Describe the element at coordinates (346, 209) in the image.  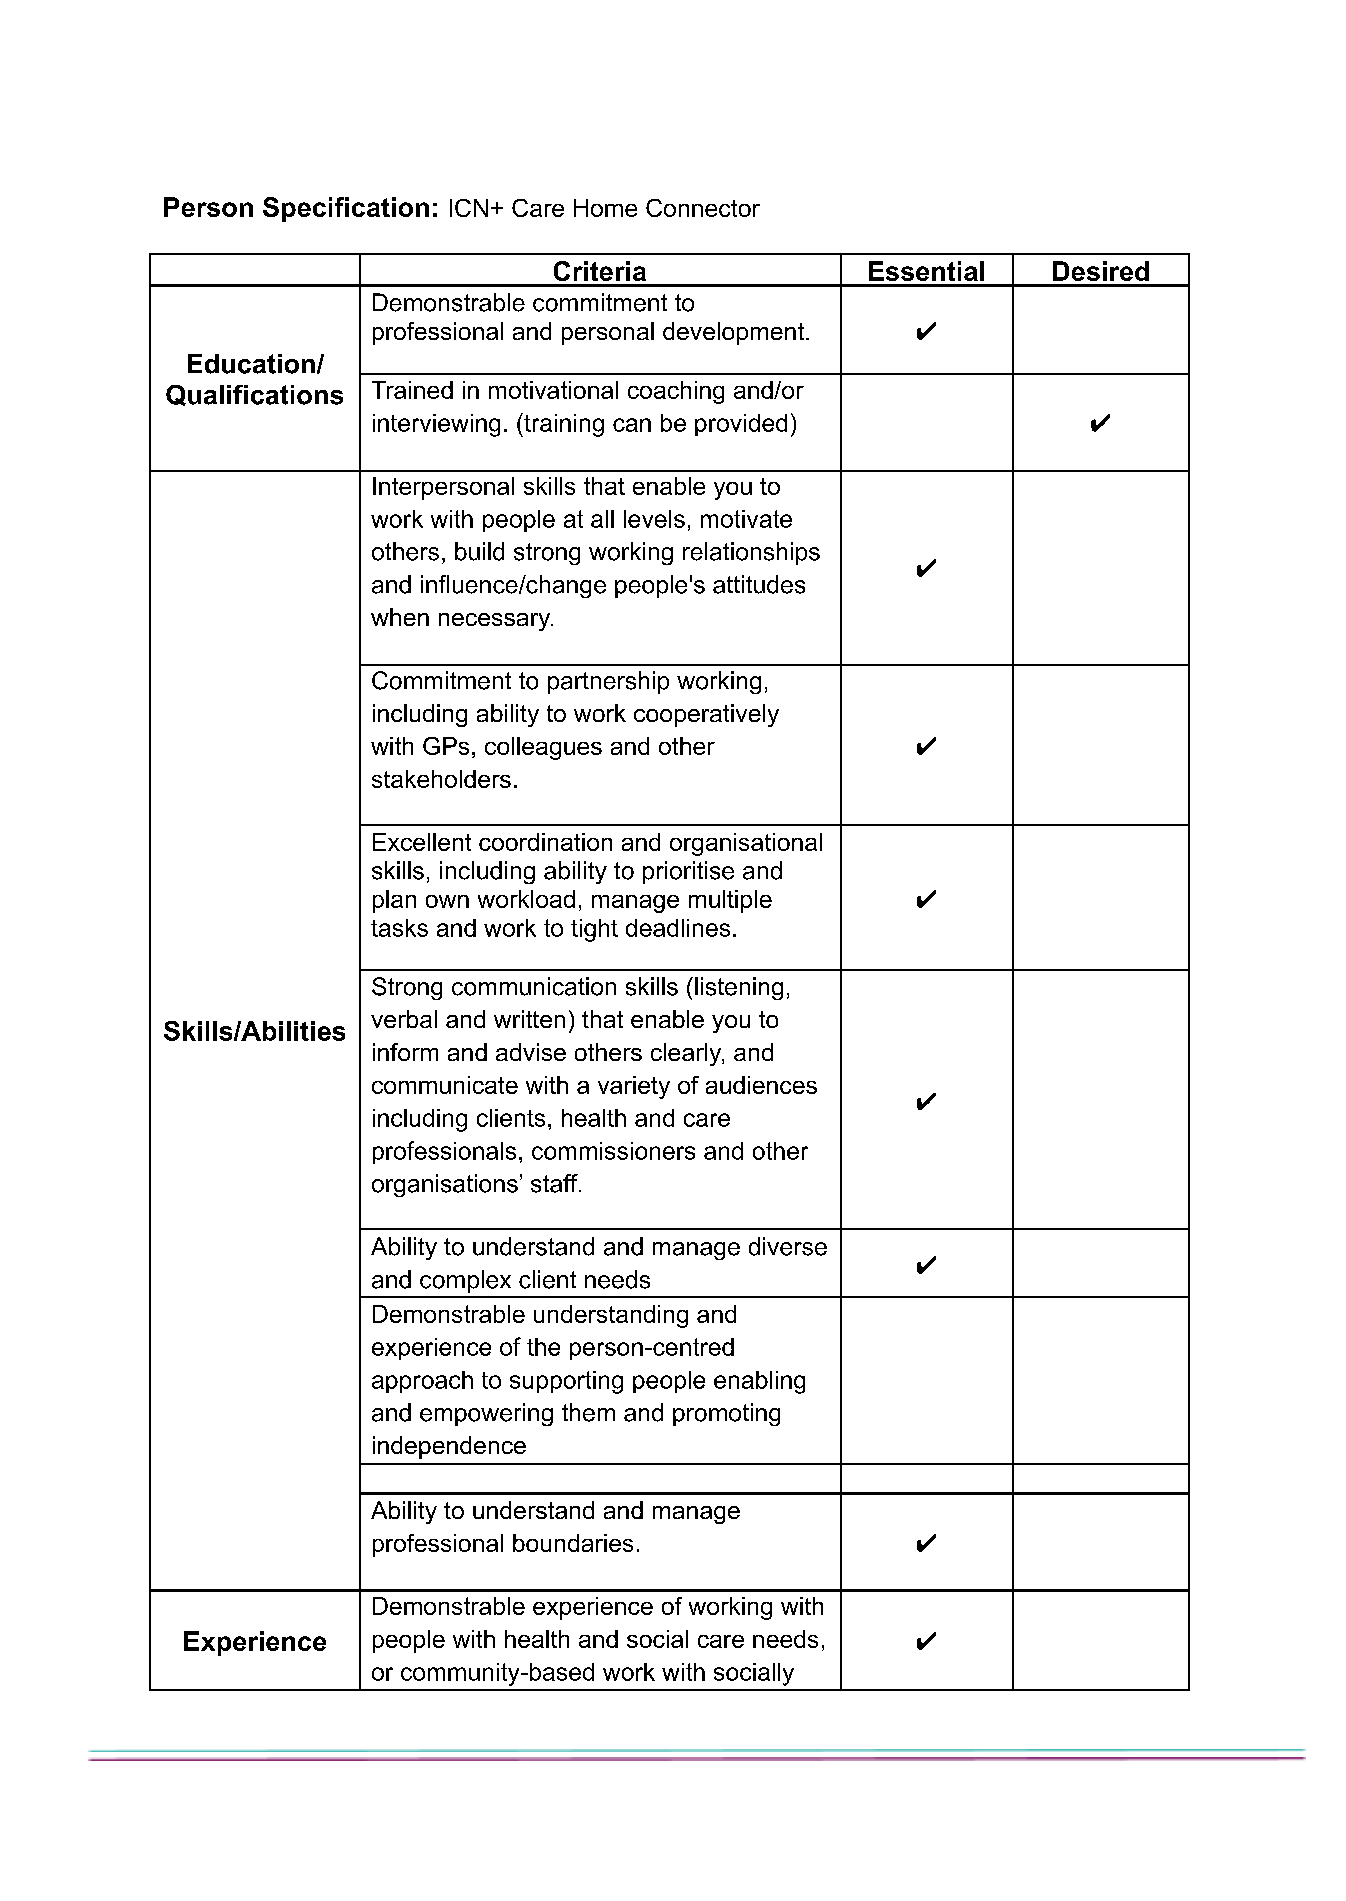
I see `Specification` at that location.
